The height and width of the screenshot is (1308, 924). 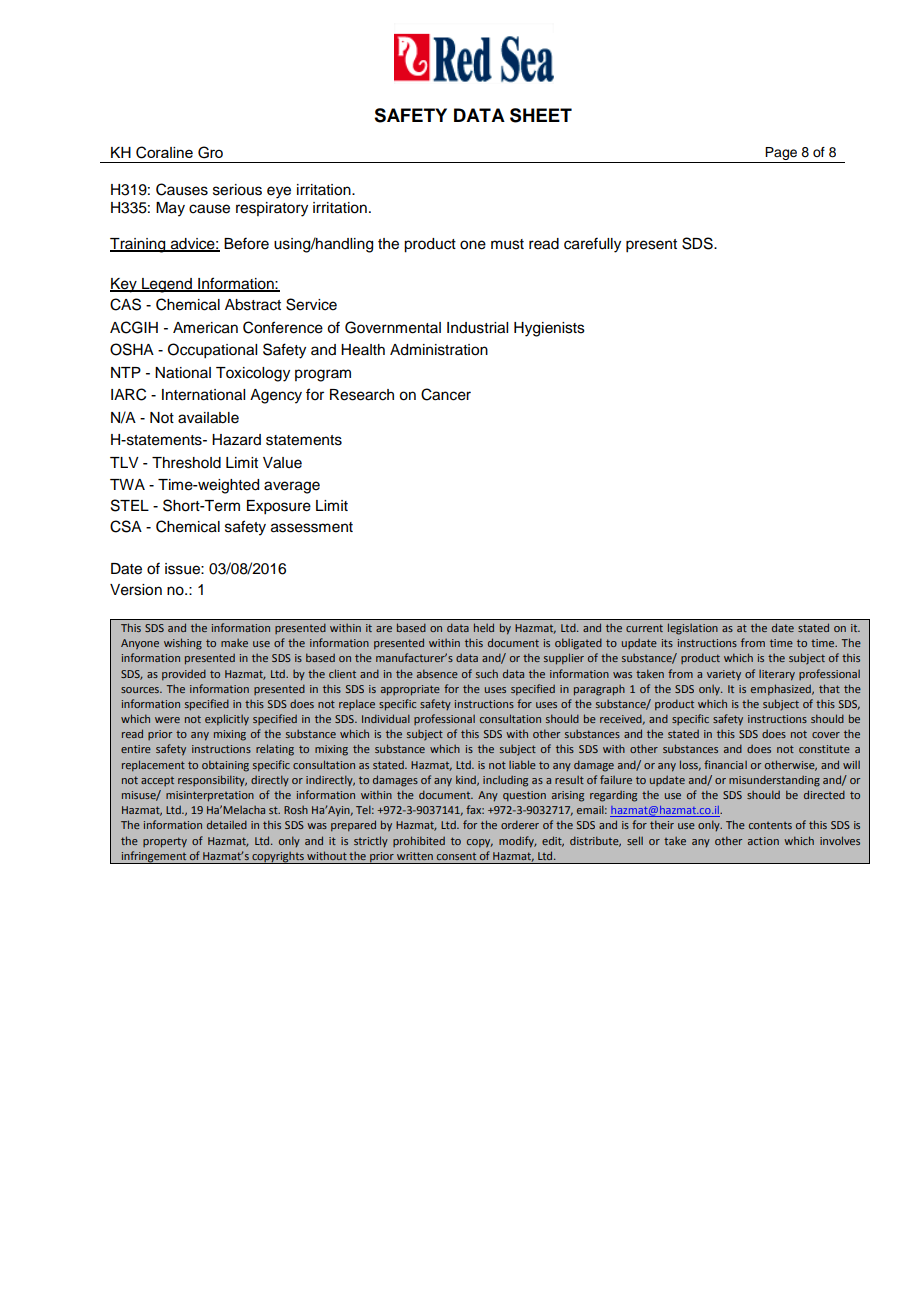 What do you see at coordinates (210, 152) in the screenshot?
I see `Gro` at bounding box center [210, 152].
